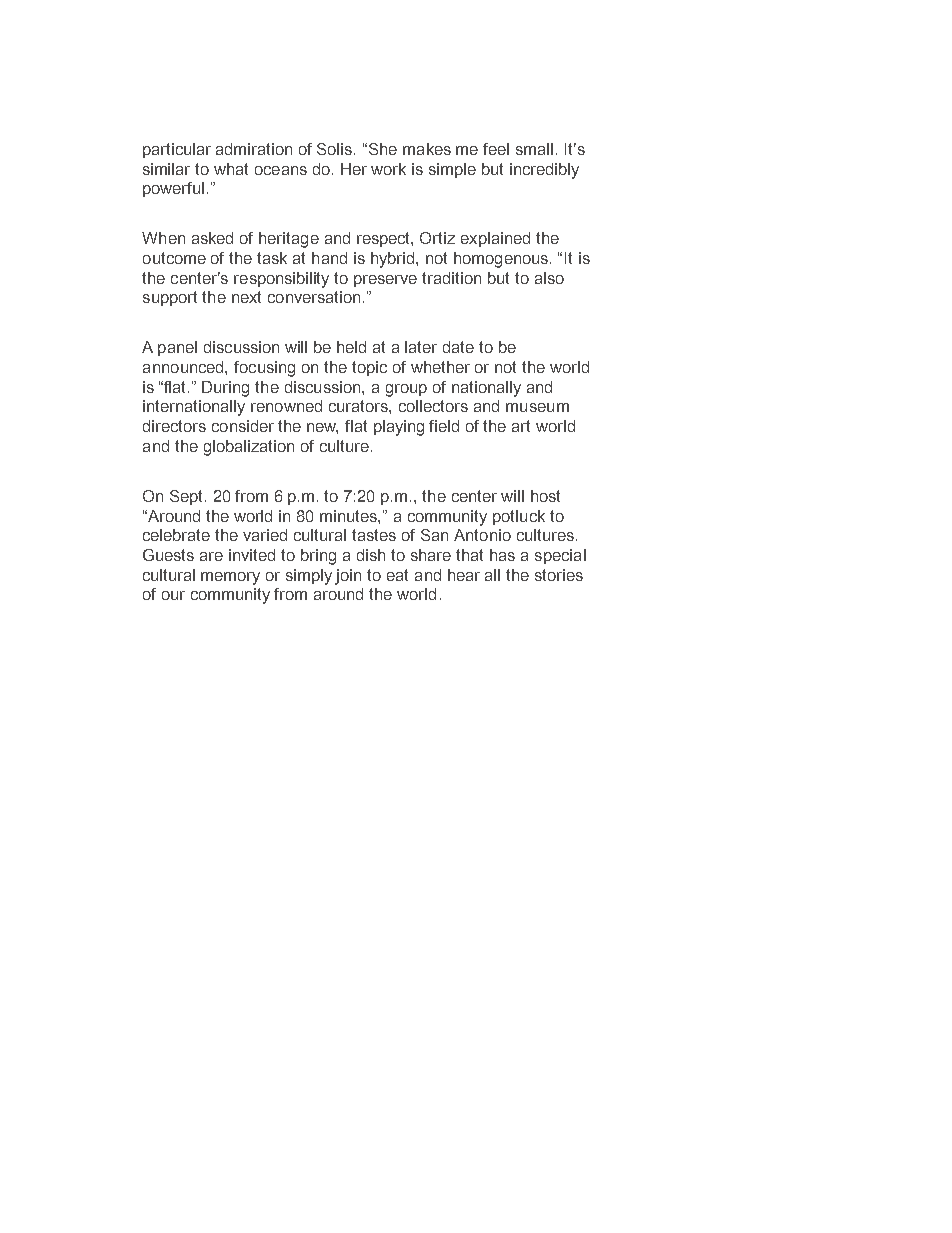 The height and width of the document is (1233, 952). What do you see at coordinates (496, 149) in the document?
I see `feel` at bounding box center [496, 149].
